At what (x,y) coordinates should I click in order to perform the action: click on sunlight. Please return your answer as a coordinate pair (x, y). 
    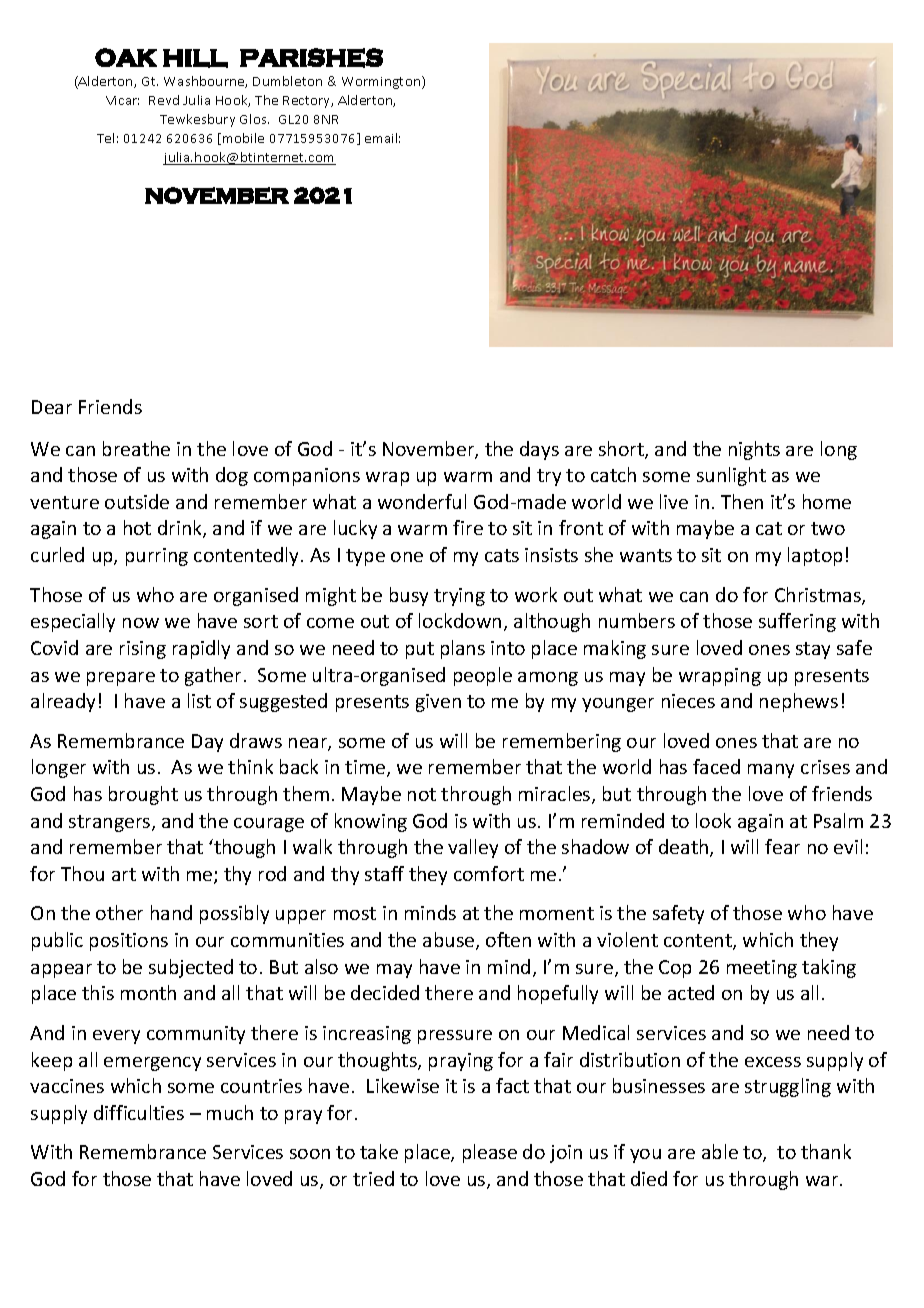
    Looking at the image, I should click on (731, 476).
